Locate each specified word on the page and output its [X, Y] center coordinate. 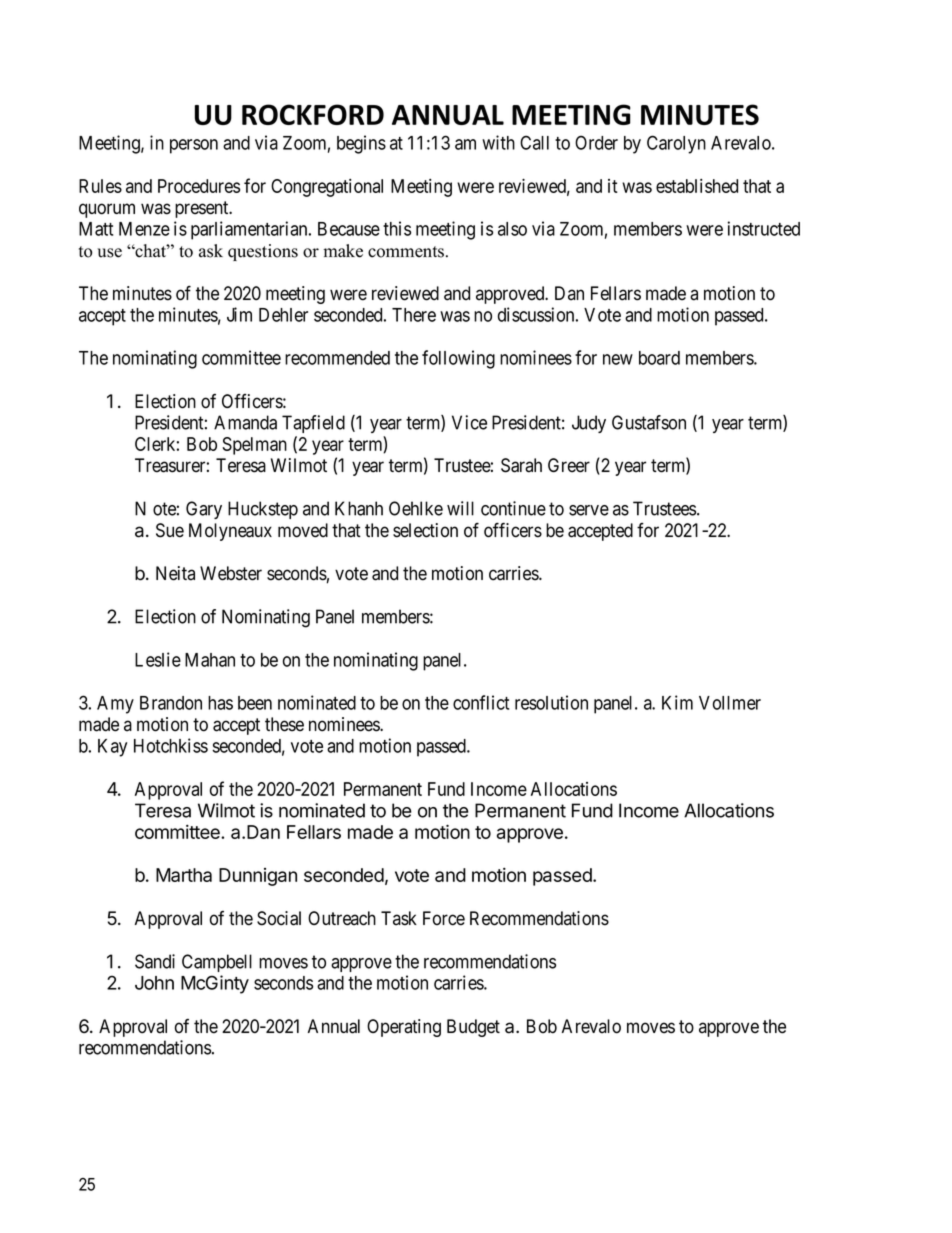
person [194, 146]
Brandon [171, 703]
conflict [481, 702]
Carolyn [676, 144]
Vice [469, 422]
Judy [589, 424]
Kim [677, 702]
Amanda [245, 422]
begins [361, 144]
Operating [404, 1028]
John [154, 983]
